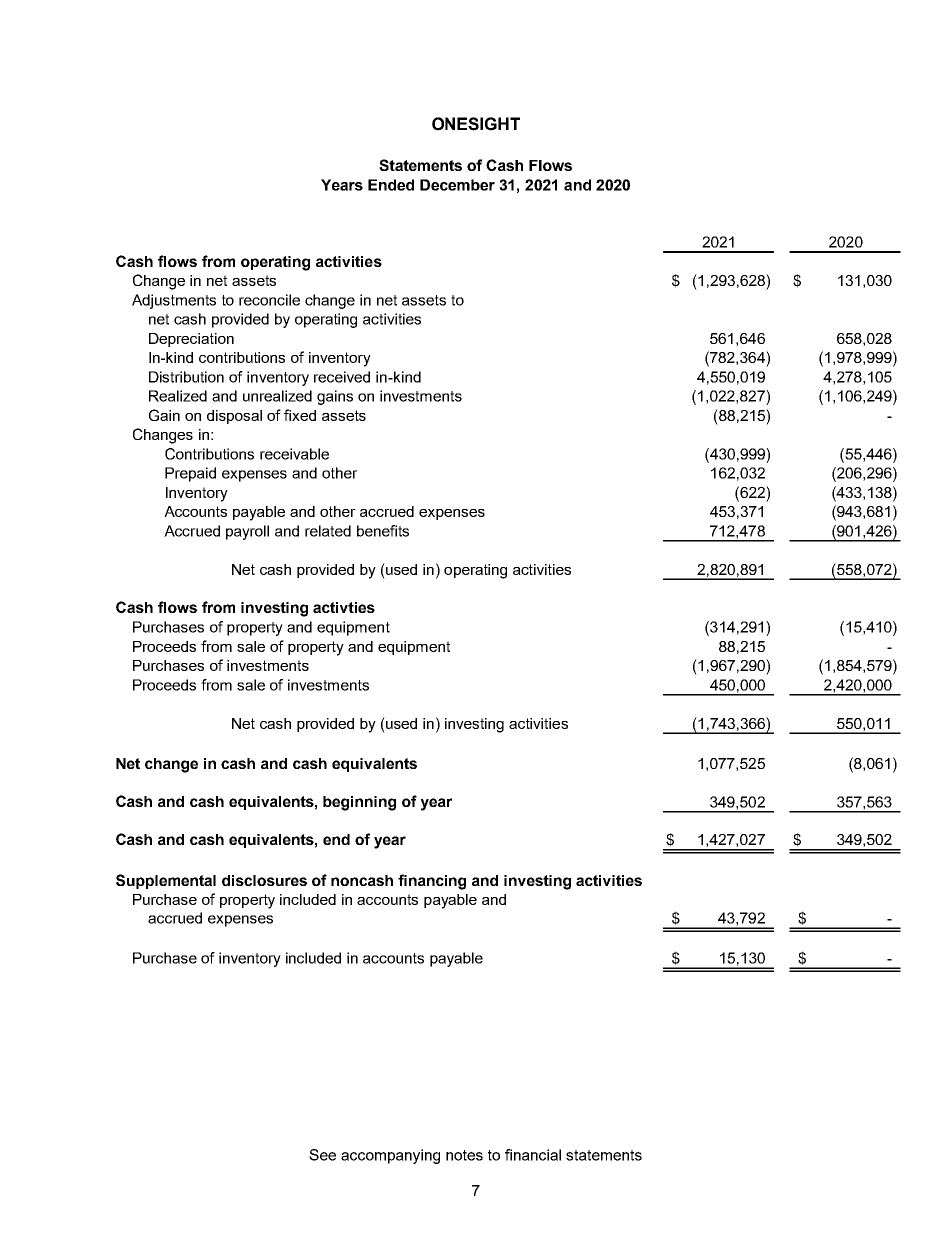 The image size is (952, 1233). What do you see at coordinates (359, 803) in the image?
I see `beginning` at bounding box center [359, 803].
